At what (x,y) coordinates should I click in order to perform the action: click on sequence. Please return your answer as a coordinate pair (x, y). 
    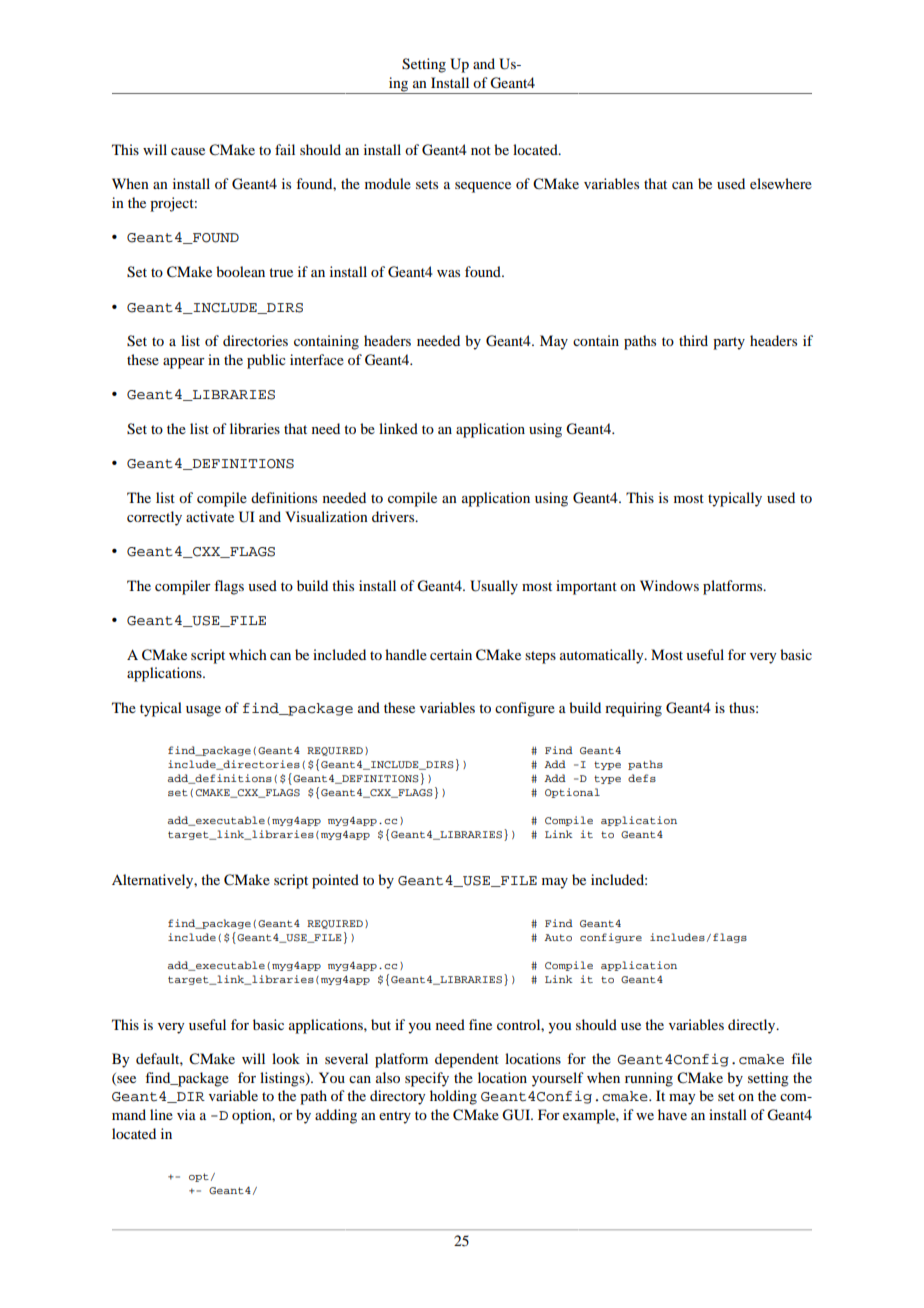
    Looking at the image, I should click on (483, 187).
